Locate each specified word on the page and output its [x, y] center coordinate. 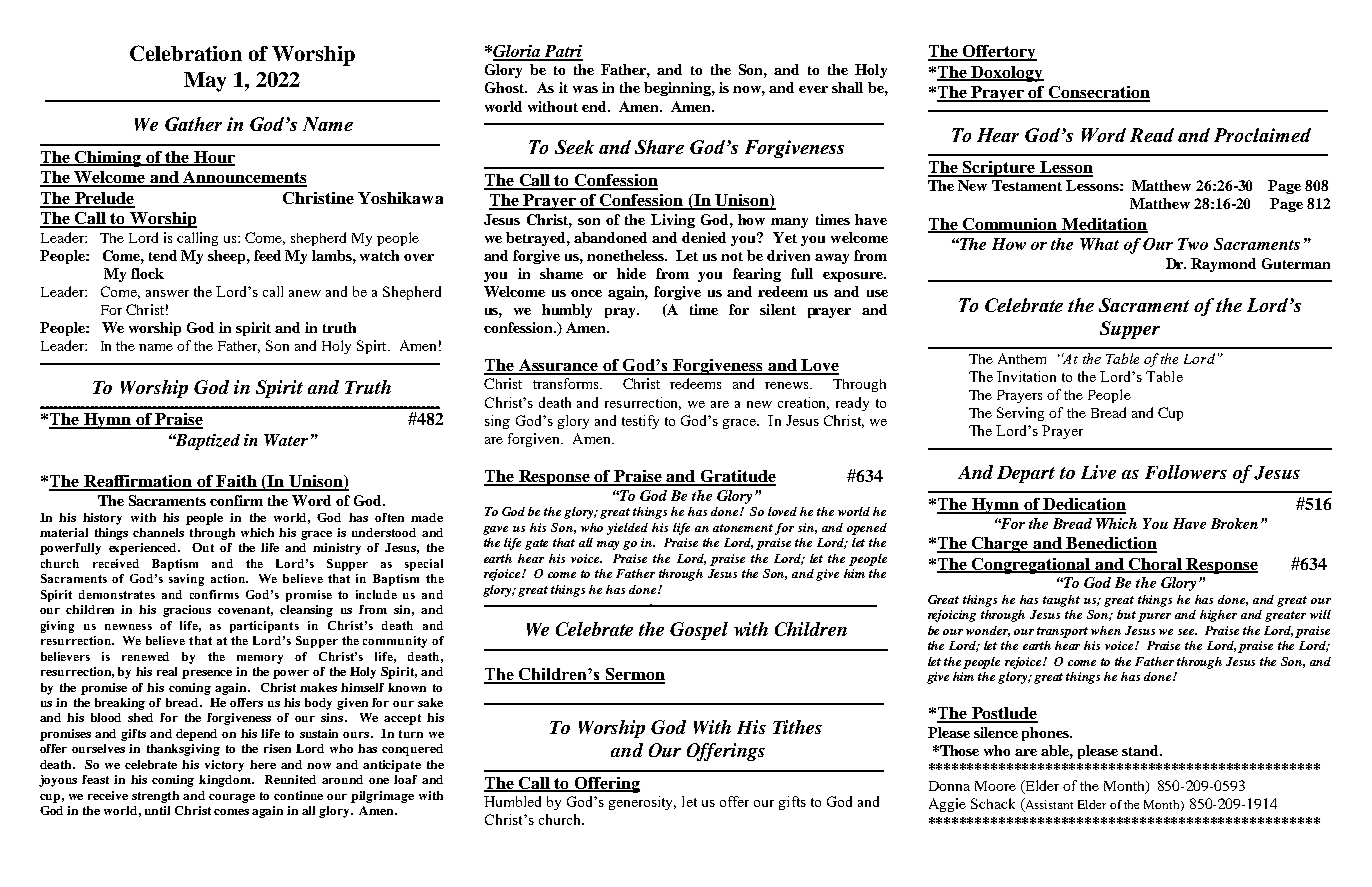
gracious [187, 611]
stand [1141, 750]
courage [232, 798]
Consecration [1098, 93]
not [732, 256]
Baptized [206, 442]
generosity [642, 803]
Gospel [699, 631]
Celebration [186, 53]
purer [1154, 617]
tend [163, 255]
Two [1193, 244]
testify [640, 422]
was [585, 89]
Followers [1186, 472]
